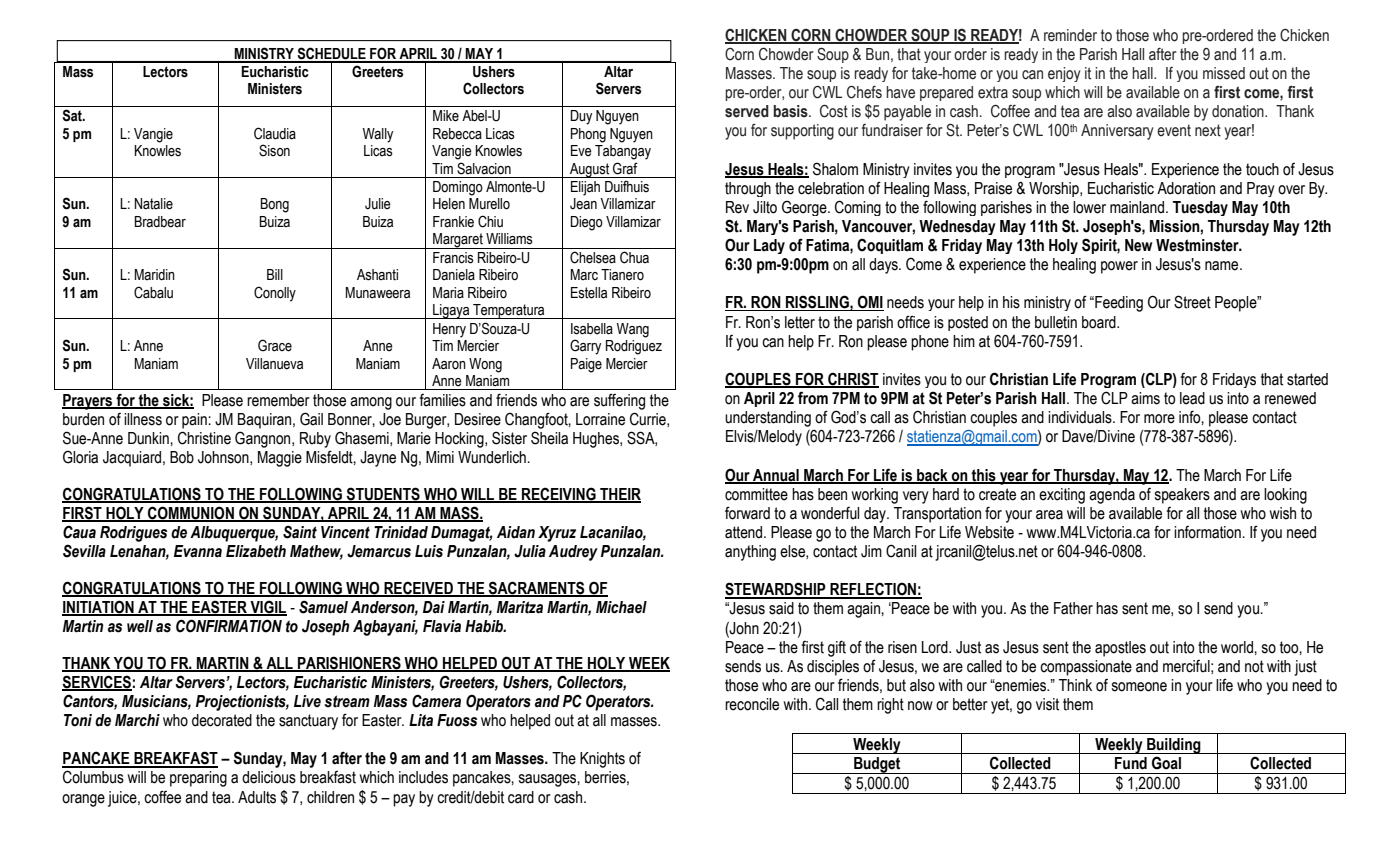 The width and height of the page is (1400, 850). What do you see at coordinates (768, 419) in the page?
I see `understanding` at bounding box center [768, 419].
